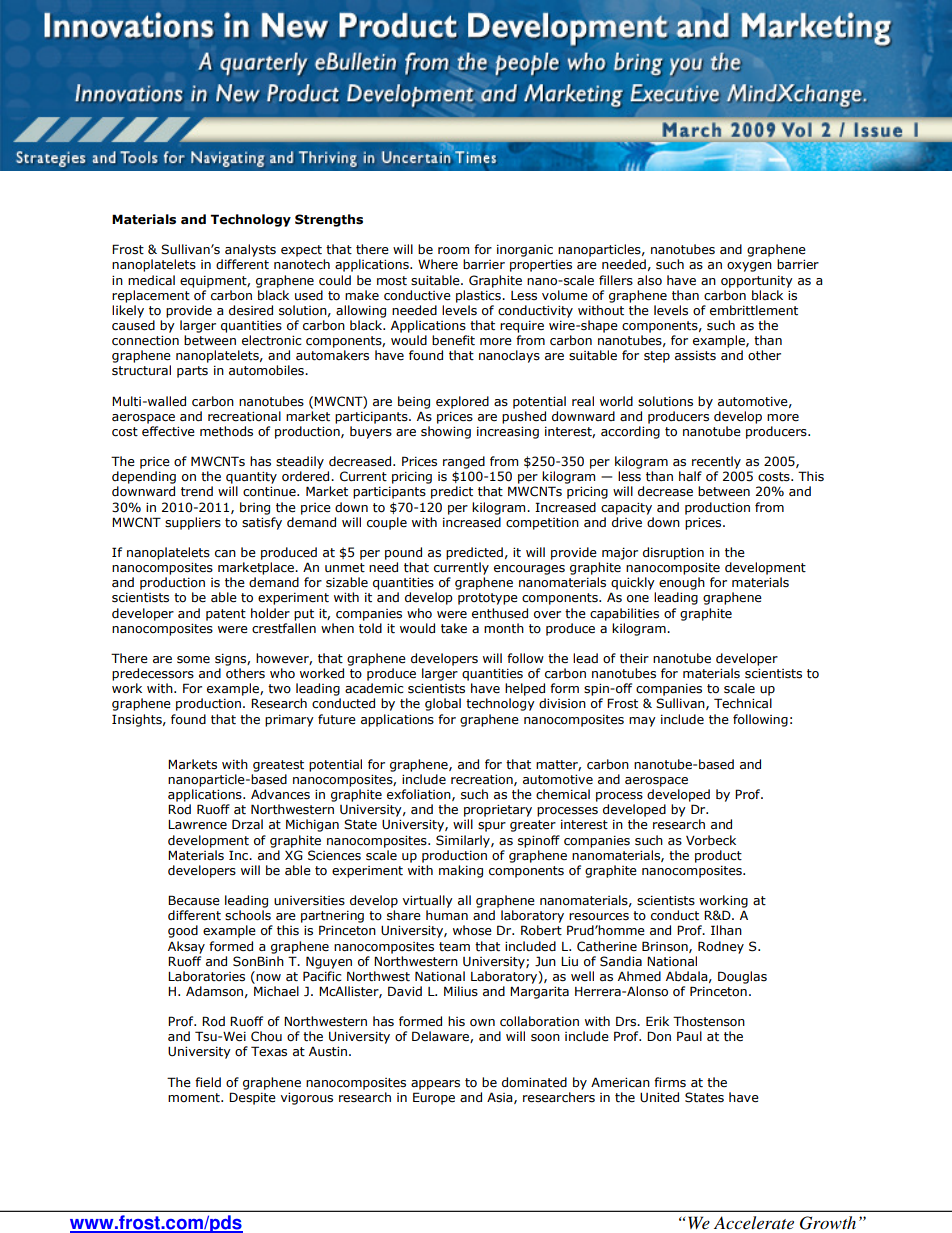 This screenshot has width=952, height=1233. Describe the element at coordinates (206, 976) in the screenshot. I see `Laboratories` at that location.
